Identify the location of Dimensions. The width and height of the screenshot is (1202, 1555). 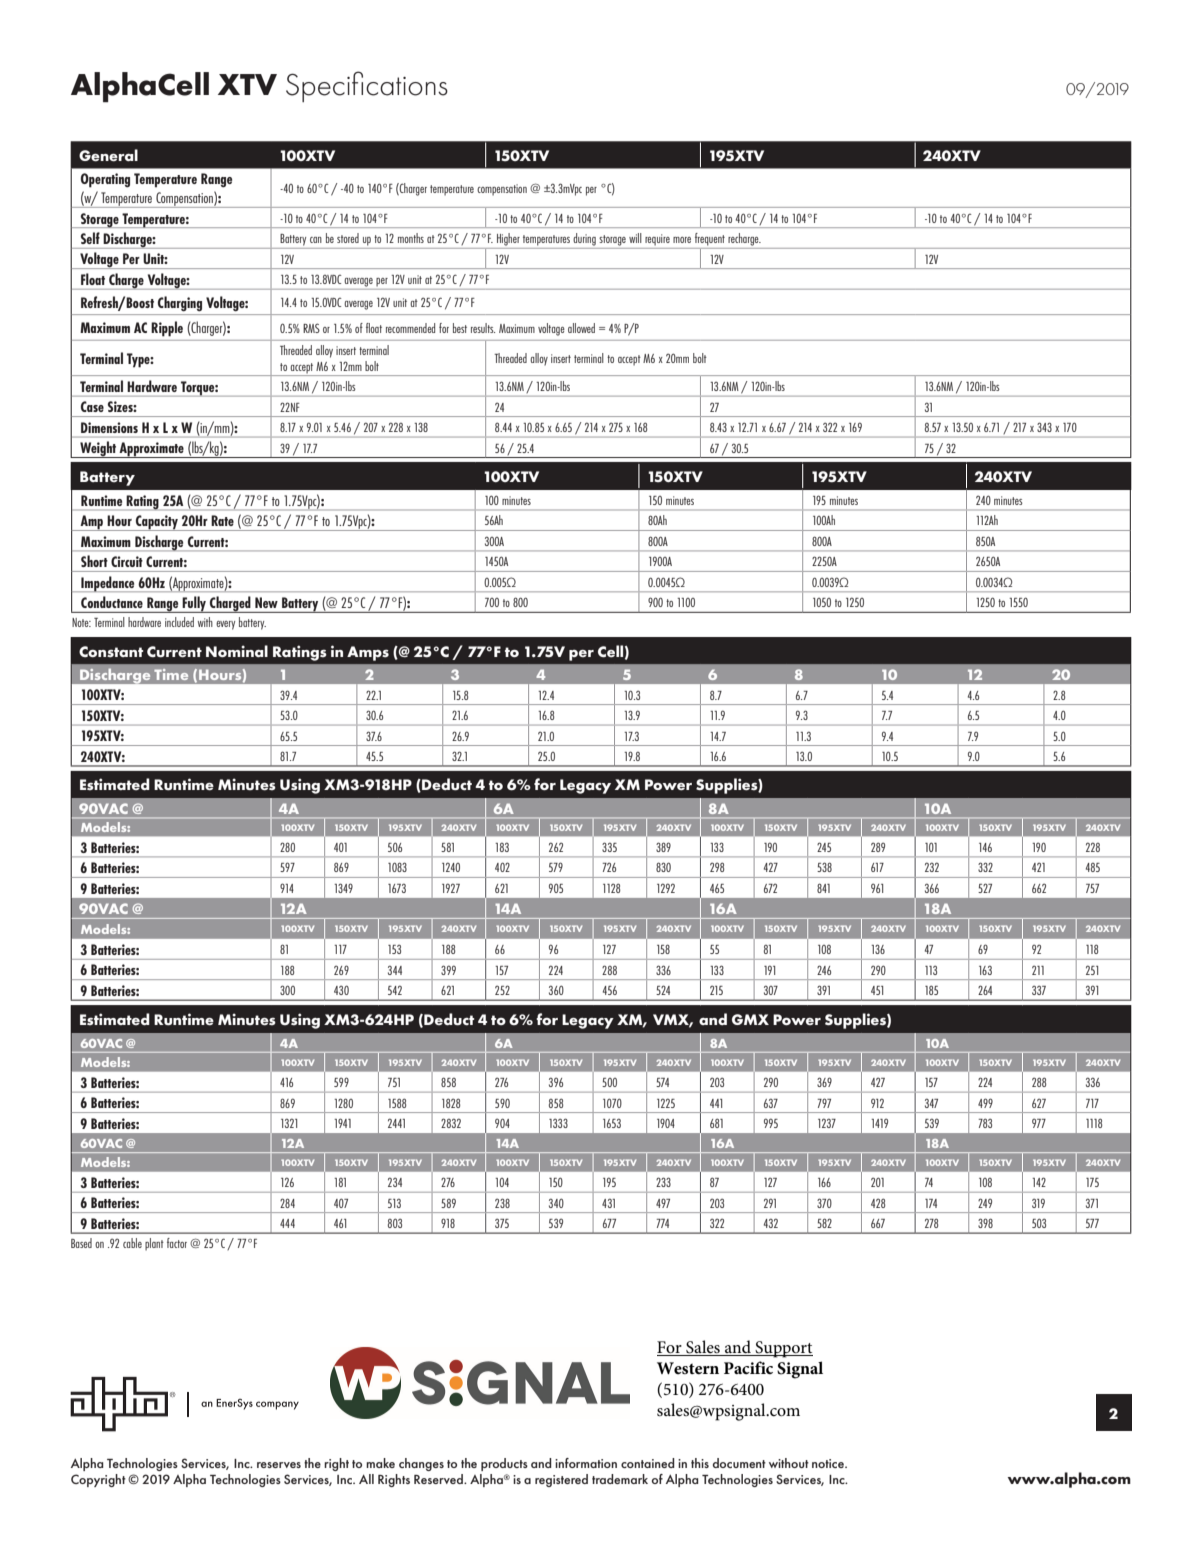
(109, 427).
